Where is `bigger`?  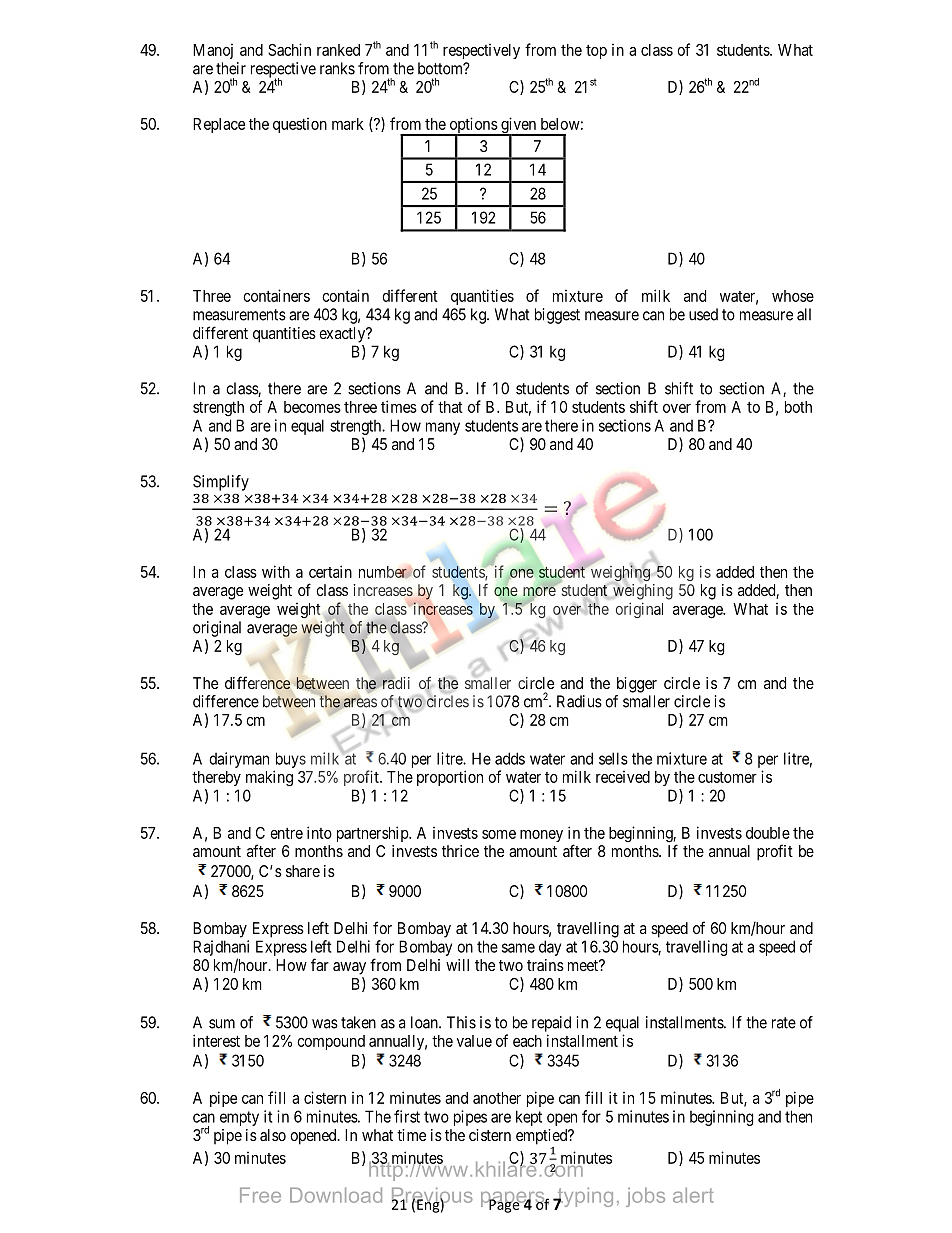 bigger is located at coordinates (637, 685).
